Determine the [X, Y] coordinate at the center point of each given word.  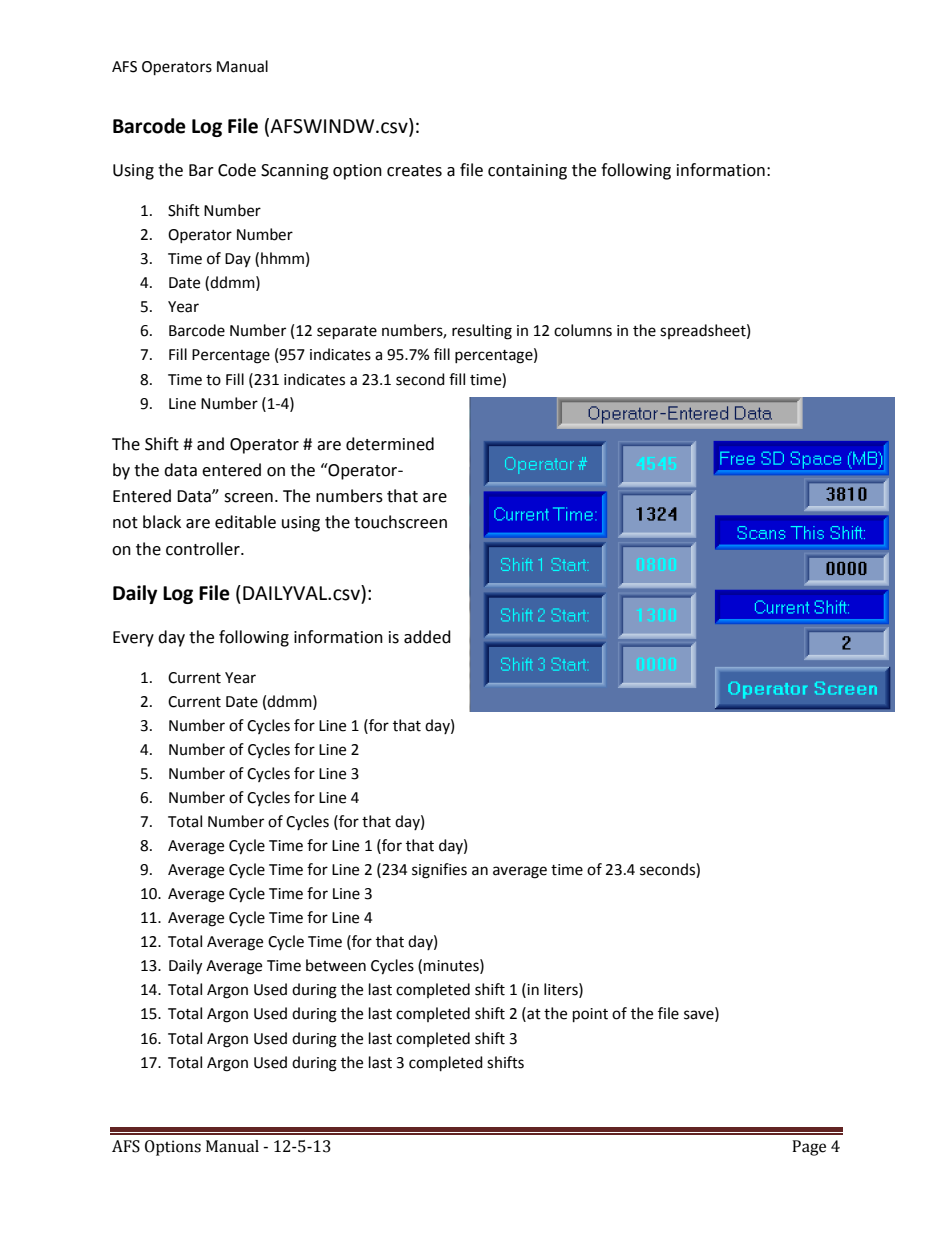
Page [809, 1148]
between [336, 965]
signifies [439, 871]
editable [245, 522]
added [427, 637]
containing [527, 172]
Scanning [295, 172]
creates [414, 171]
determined [390, 444]
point [590, 1015]
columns [583, 330]
